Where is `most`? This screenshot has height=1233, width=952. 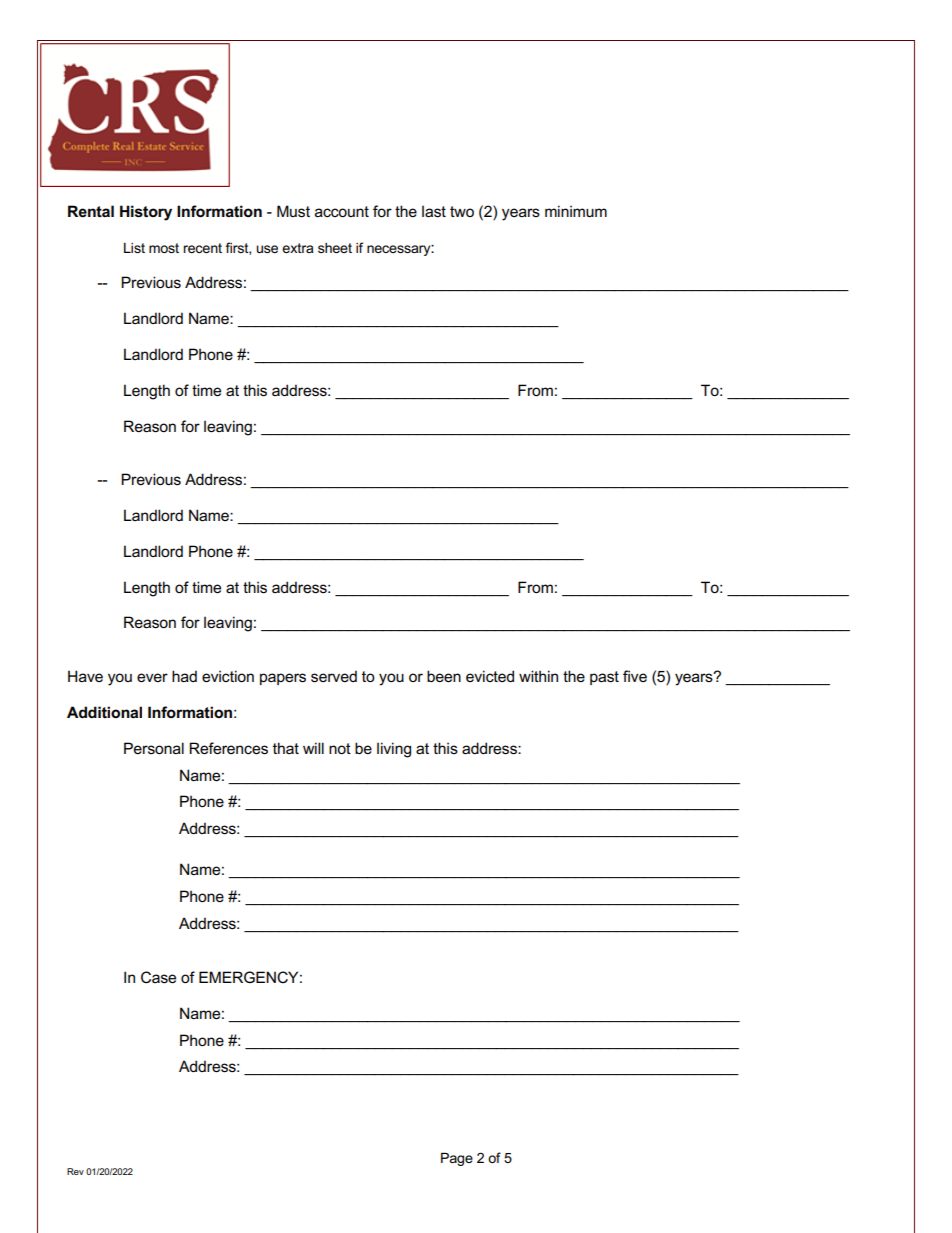 most is located at coordinates (164, 248).
